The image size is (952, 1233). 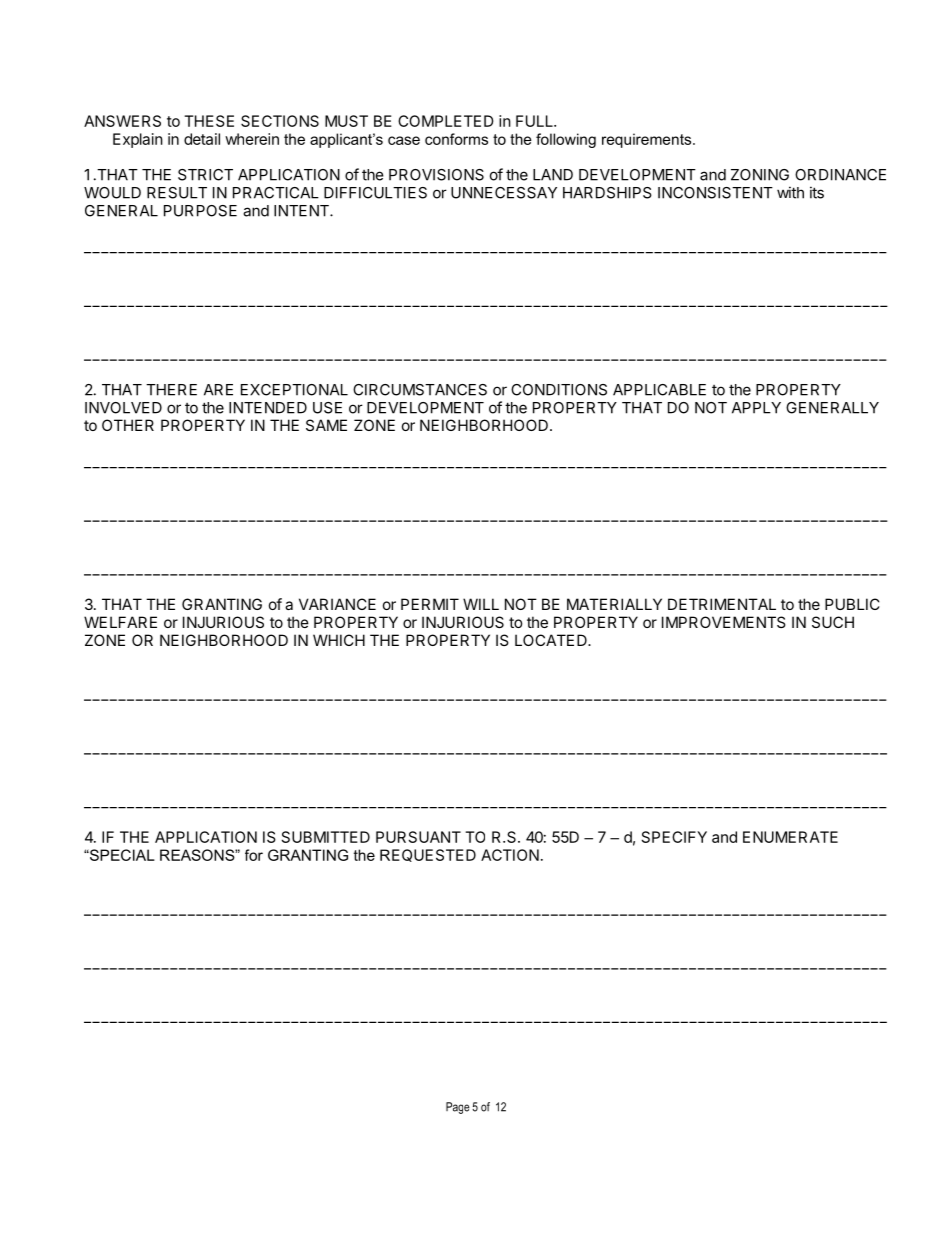 What do you see at coordinates (456, 139) in the screenshot?
I see `conforms` at bounding box center [456, 139].
